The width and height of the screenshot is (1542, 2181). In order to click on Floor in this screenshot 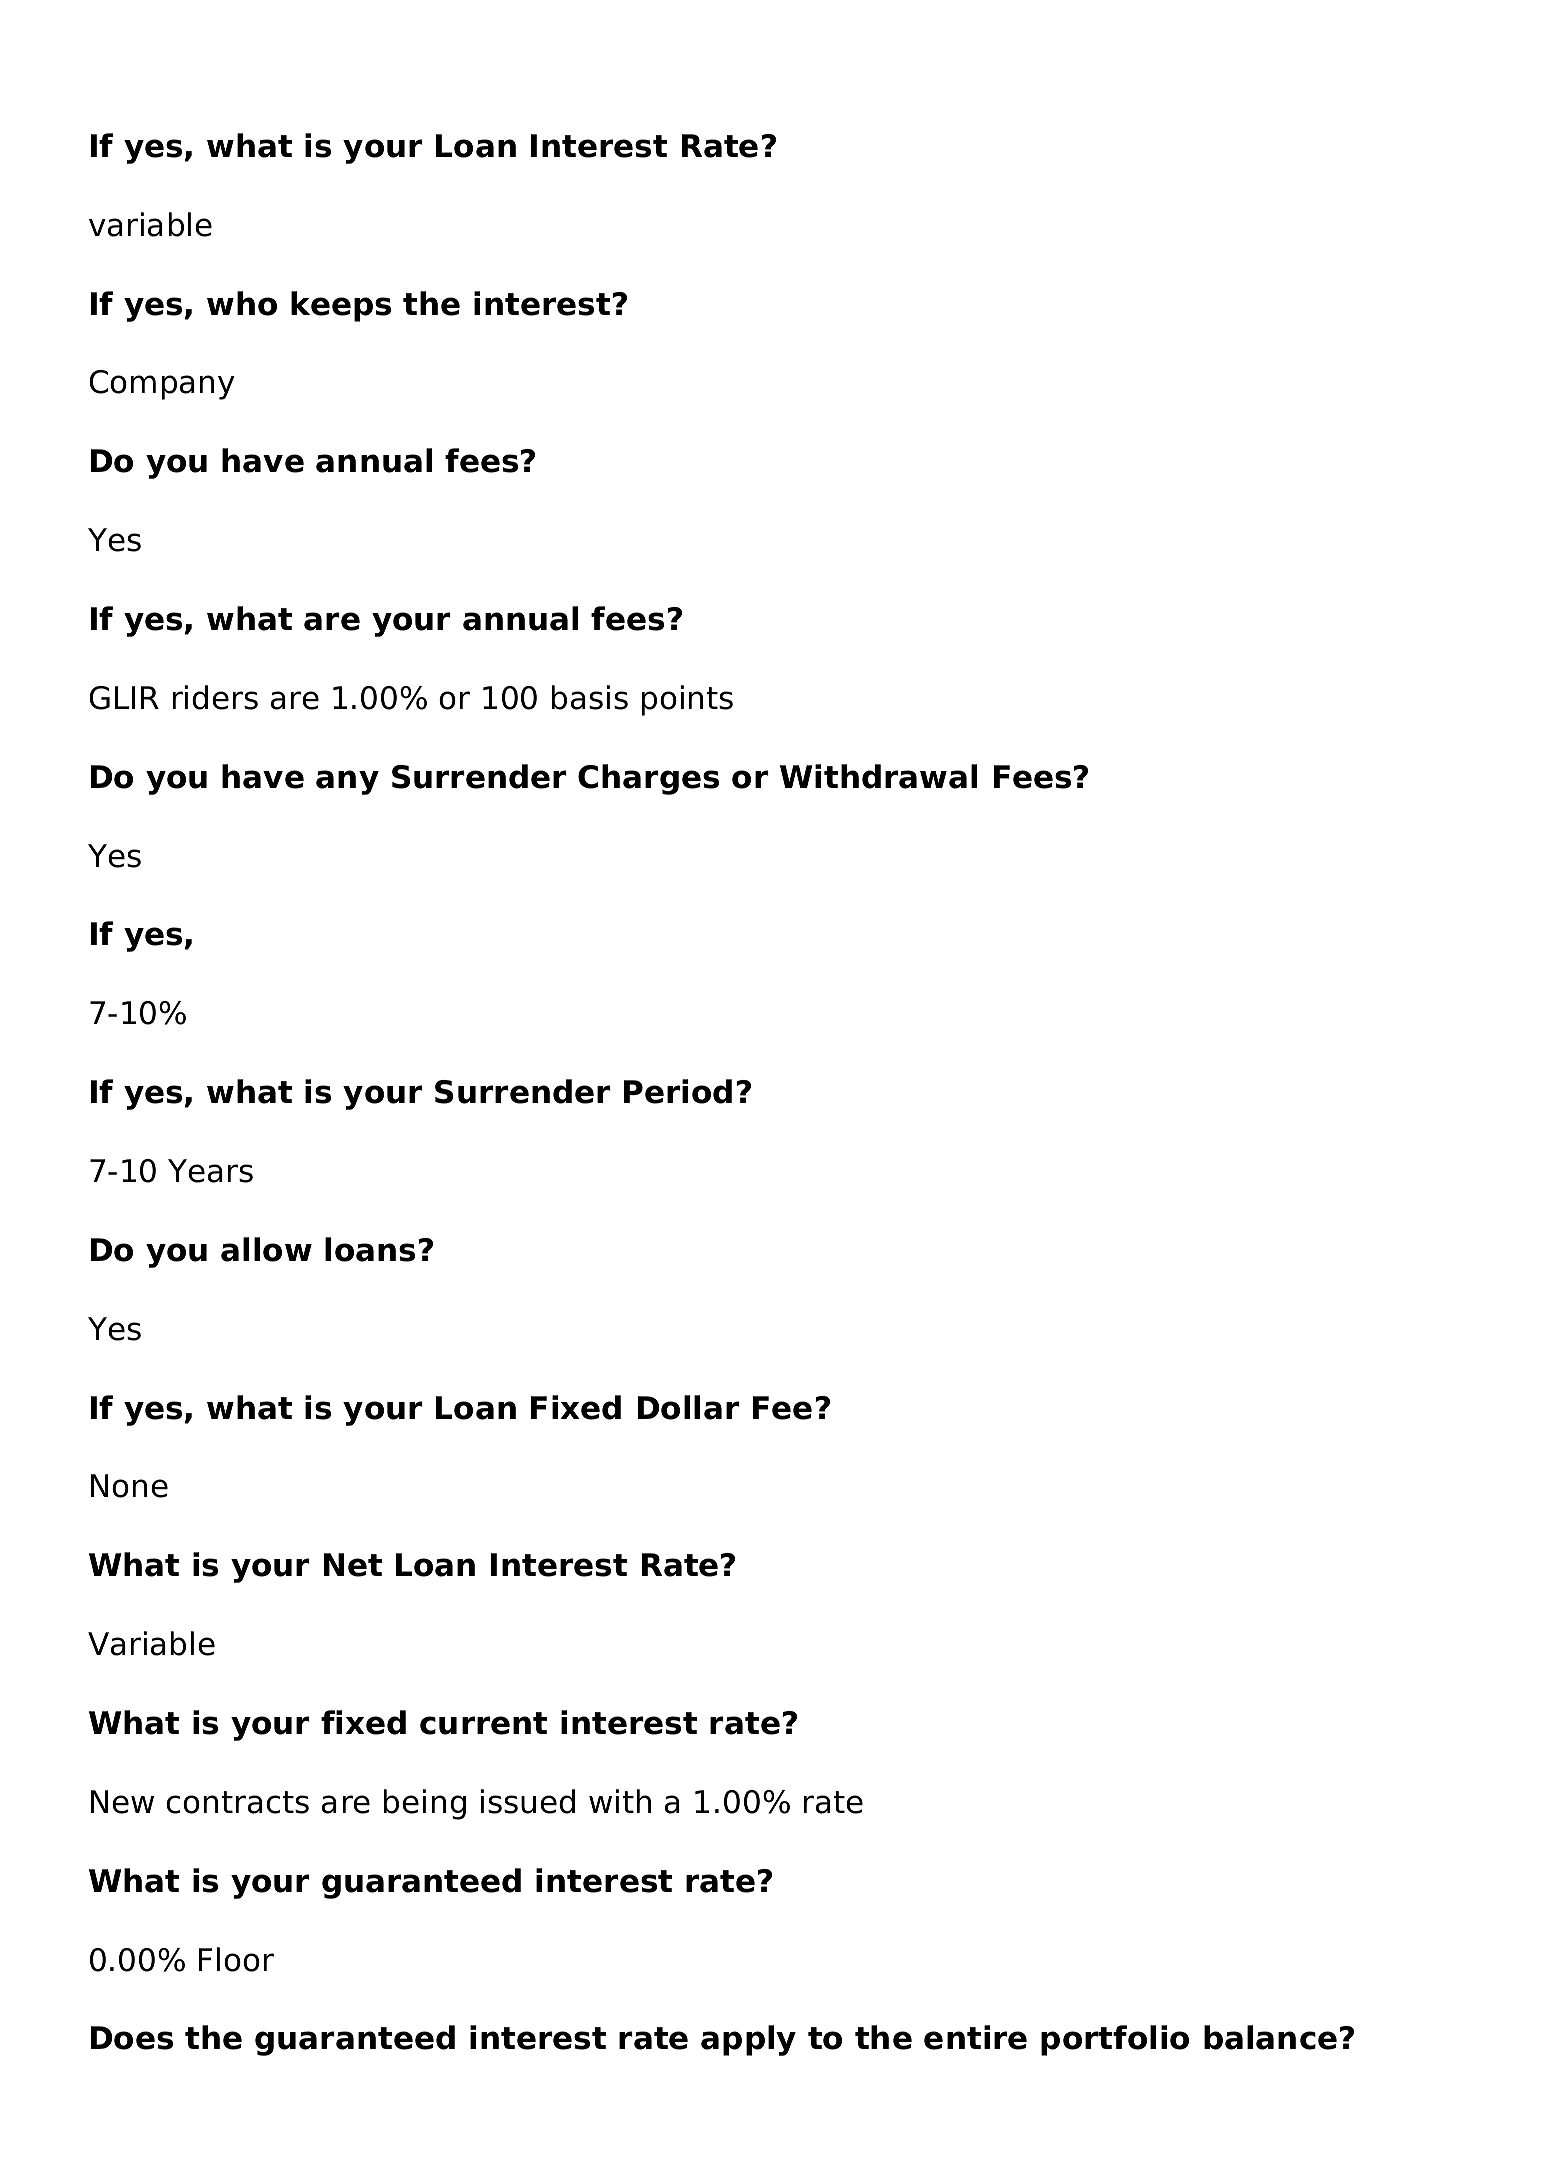, I will do `click(236, 1959)`.
